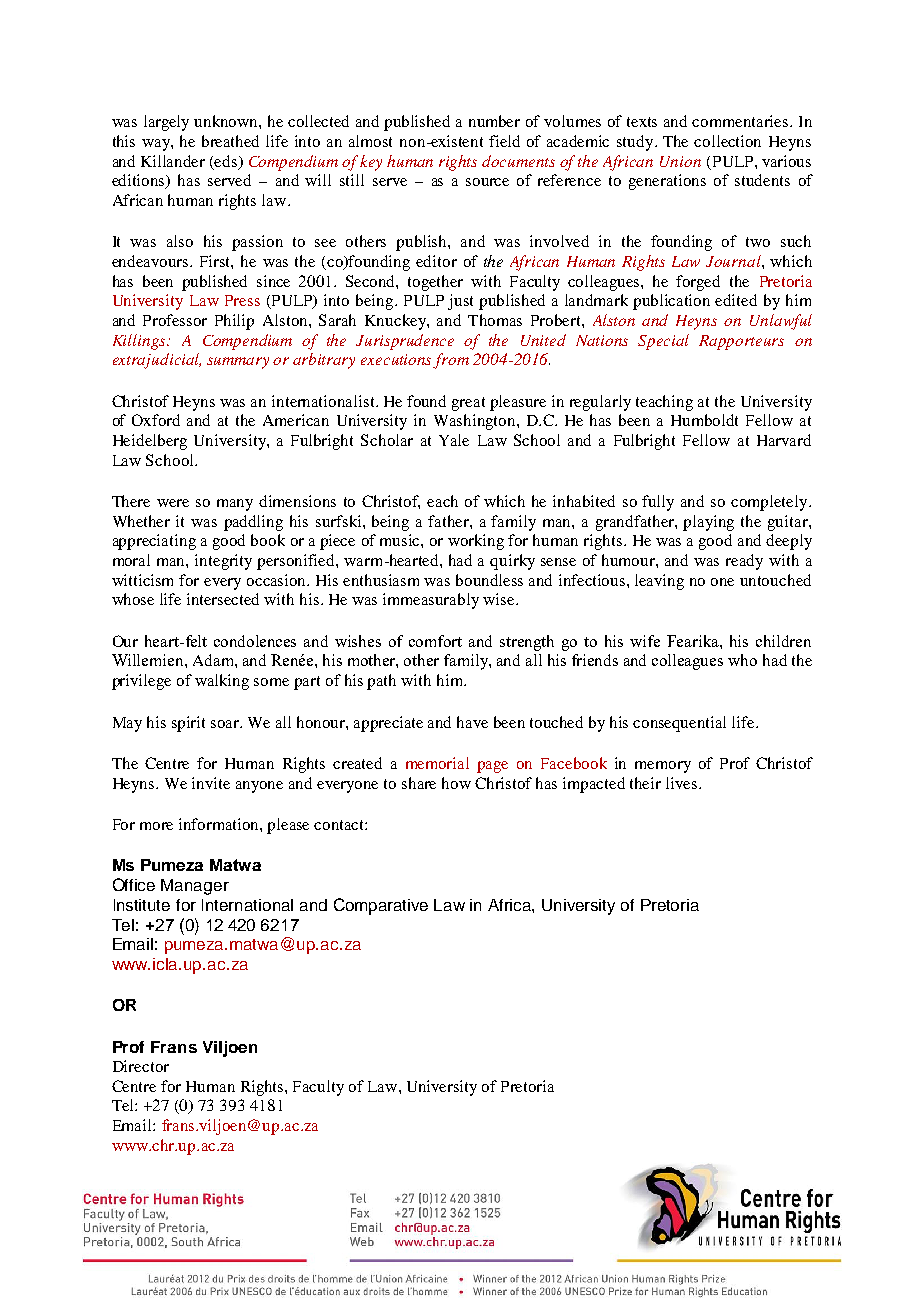 Image resolution: width=924 pixels, height=1308 pixels. I want to click on spirit, so click(188, 724).
